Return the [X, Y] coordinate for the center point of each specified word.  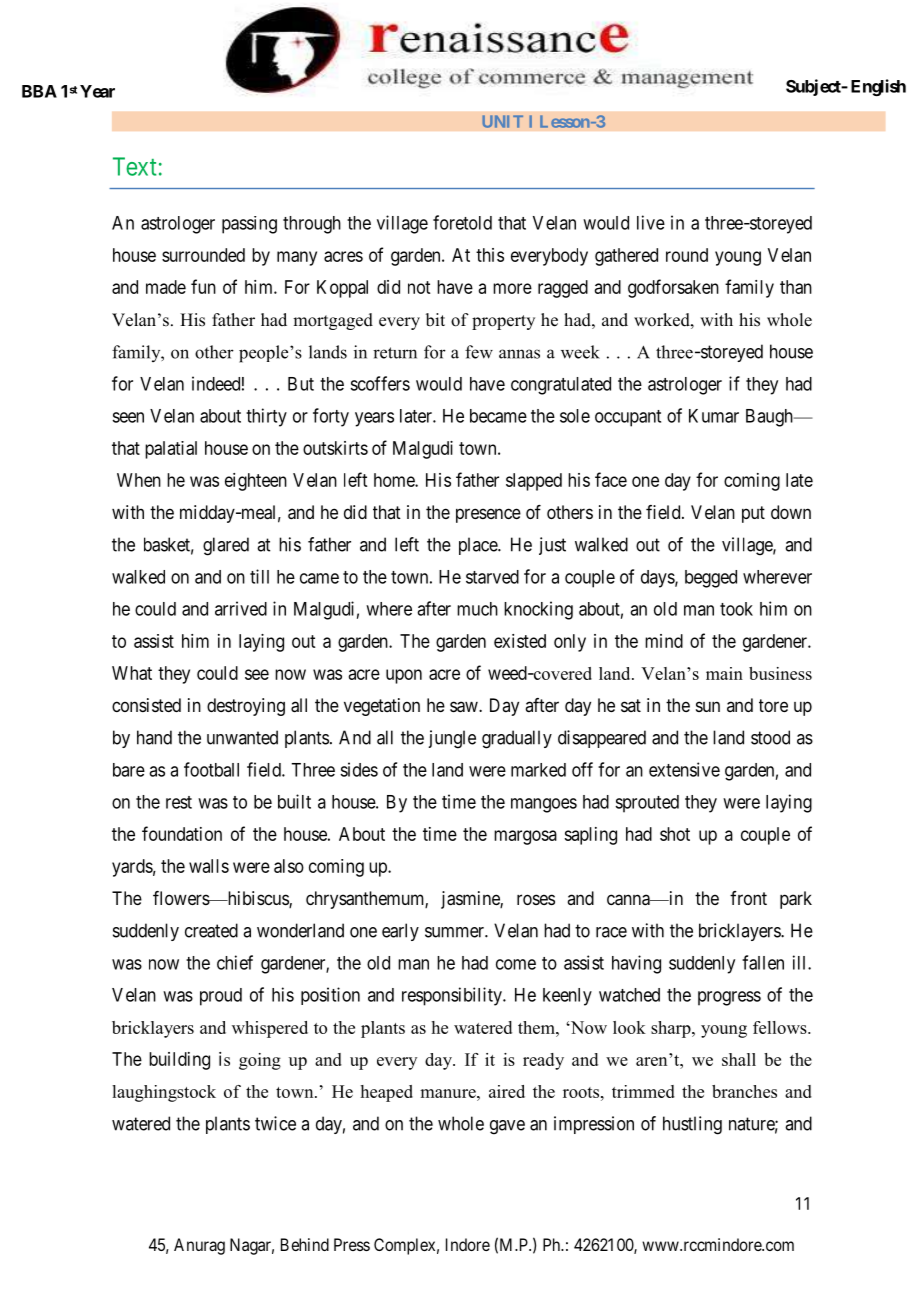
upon [404, 676]
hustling [692, 1125]
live [651, 222]
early [400, 932]
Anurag [199, 1246]
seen [128, 417]
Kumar [714, 416]
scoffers [380, 383]
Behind [305, 1244]
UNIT [502, 121]
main [724, 673]
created [211, 930]
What [132, 673]
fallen [763, 962]
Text [135, 166]
